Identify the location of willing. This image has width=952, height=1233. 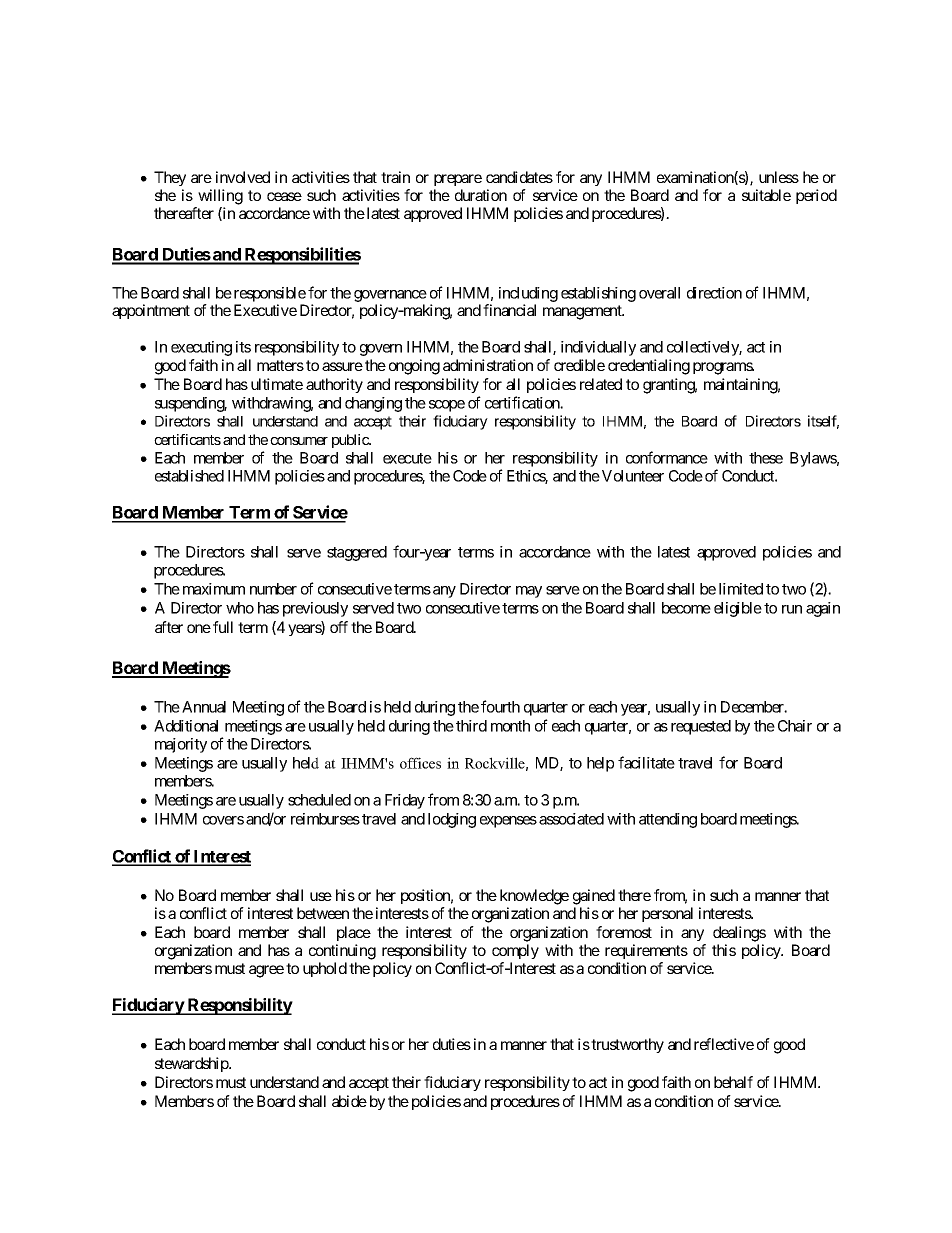
(220, 197).
